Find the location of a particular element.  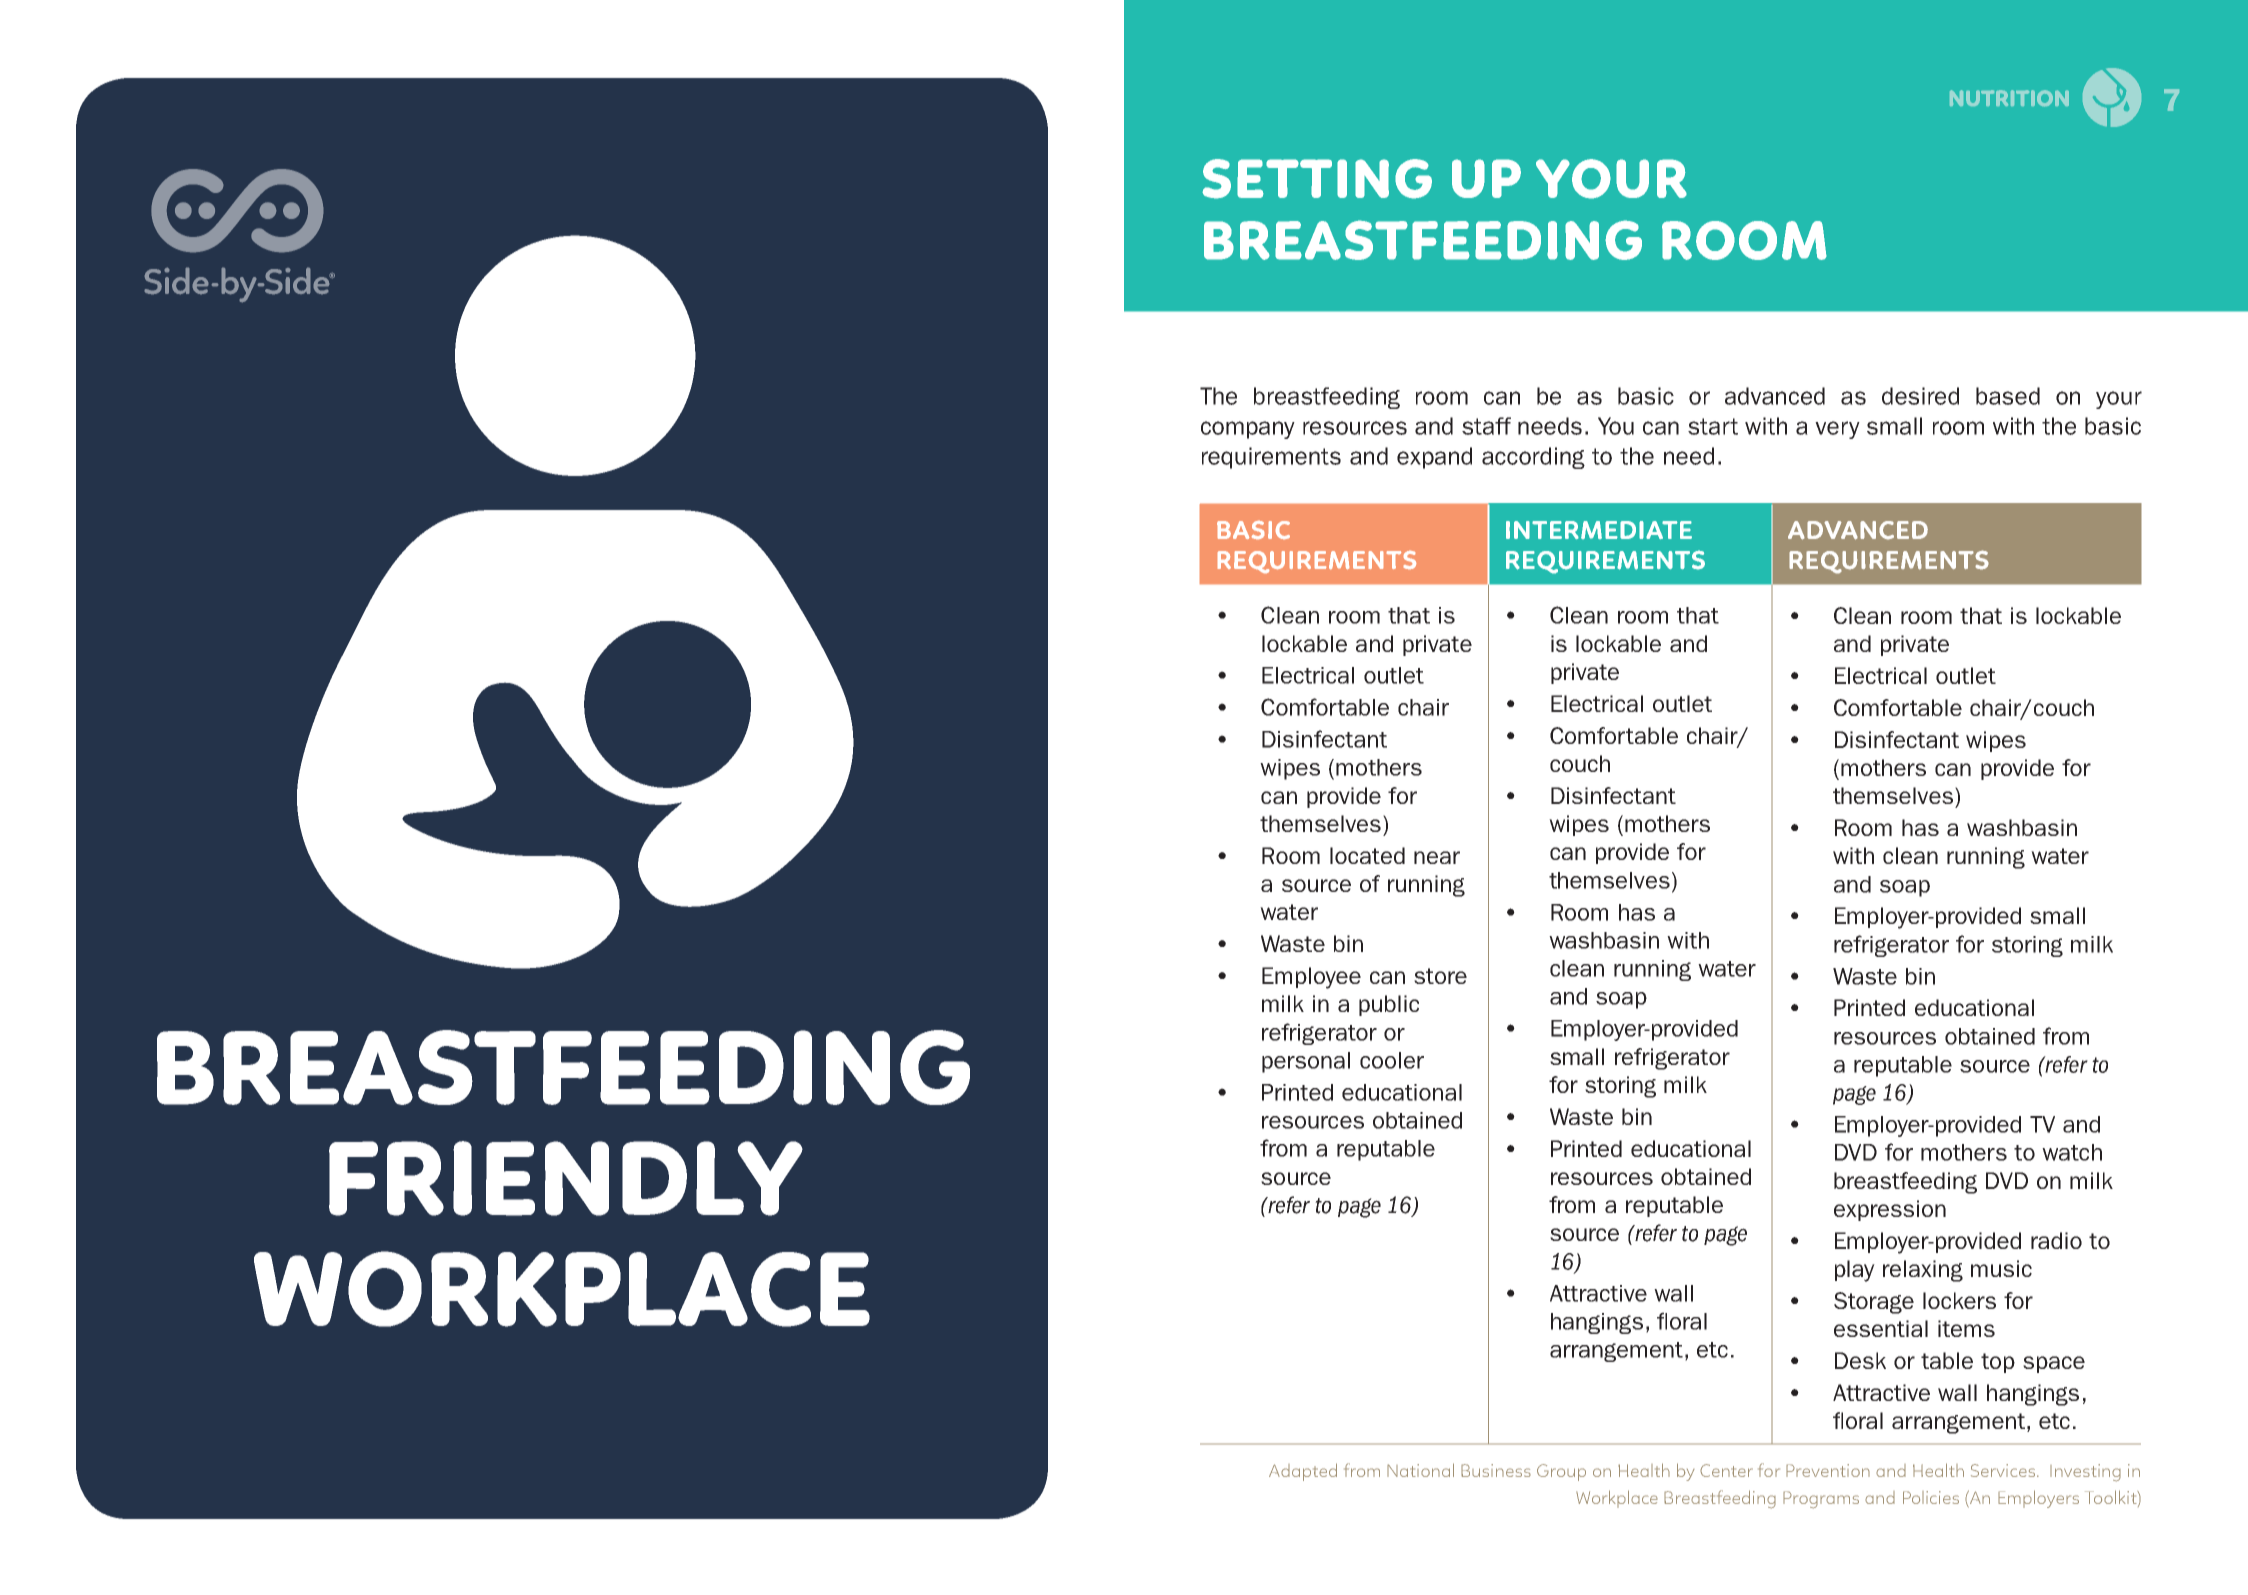

very is located at coordinates (1837, 430).
